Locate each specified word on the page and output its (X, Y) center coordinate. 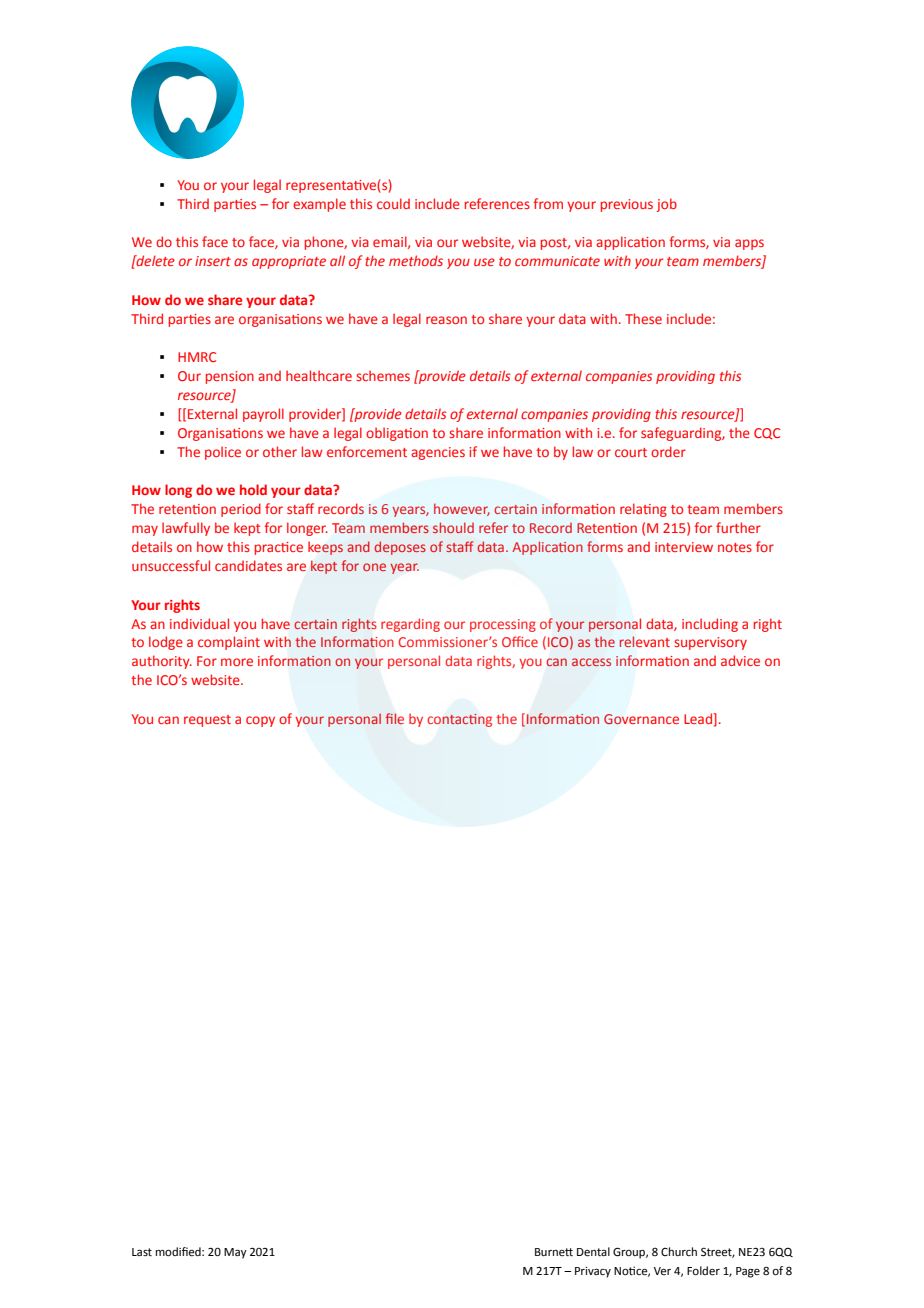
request (207, 721)
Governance (641, 719)
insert (213, 261)
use (484, 262)
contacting (460, 720)
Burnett (554, 1252)
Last (142, 1252)
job (666, 205)
